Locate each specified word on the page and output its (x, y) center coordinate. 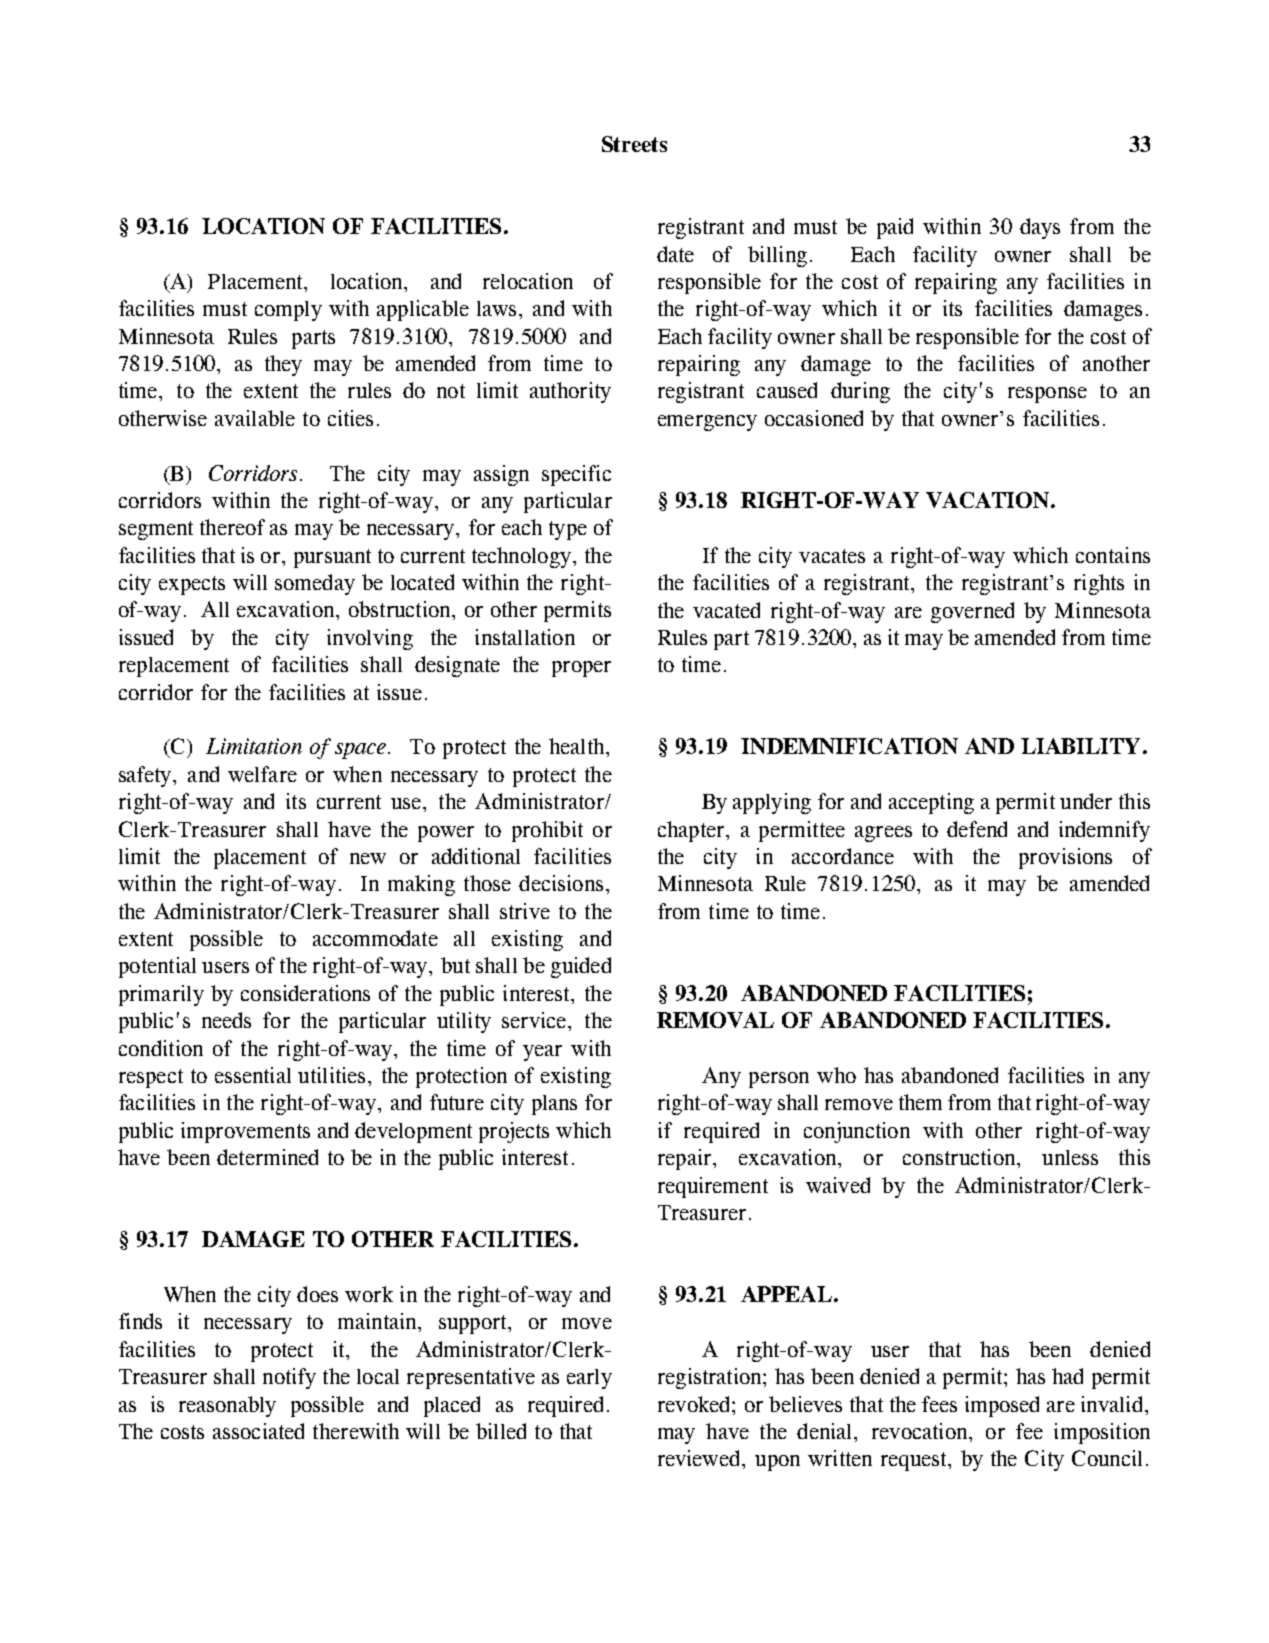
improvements (245, 1132)
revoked (695, 1404)
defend (977, 829)
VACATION (989, 500)
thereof (232, 527)
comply (288, 311)
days (1040, 228)
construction (960, 1157)
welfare (262, 774)
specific (576, 475)
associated (258, 1431)
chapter (692, 831)
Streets (634, 144)
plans (554, 1105)
